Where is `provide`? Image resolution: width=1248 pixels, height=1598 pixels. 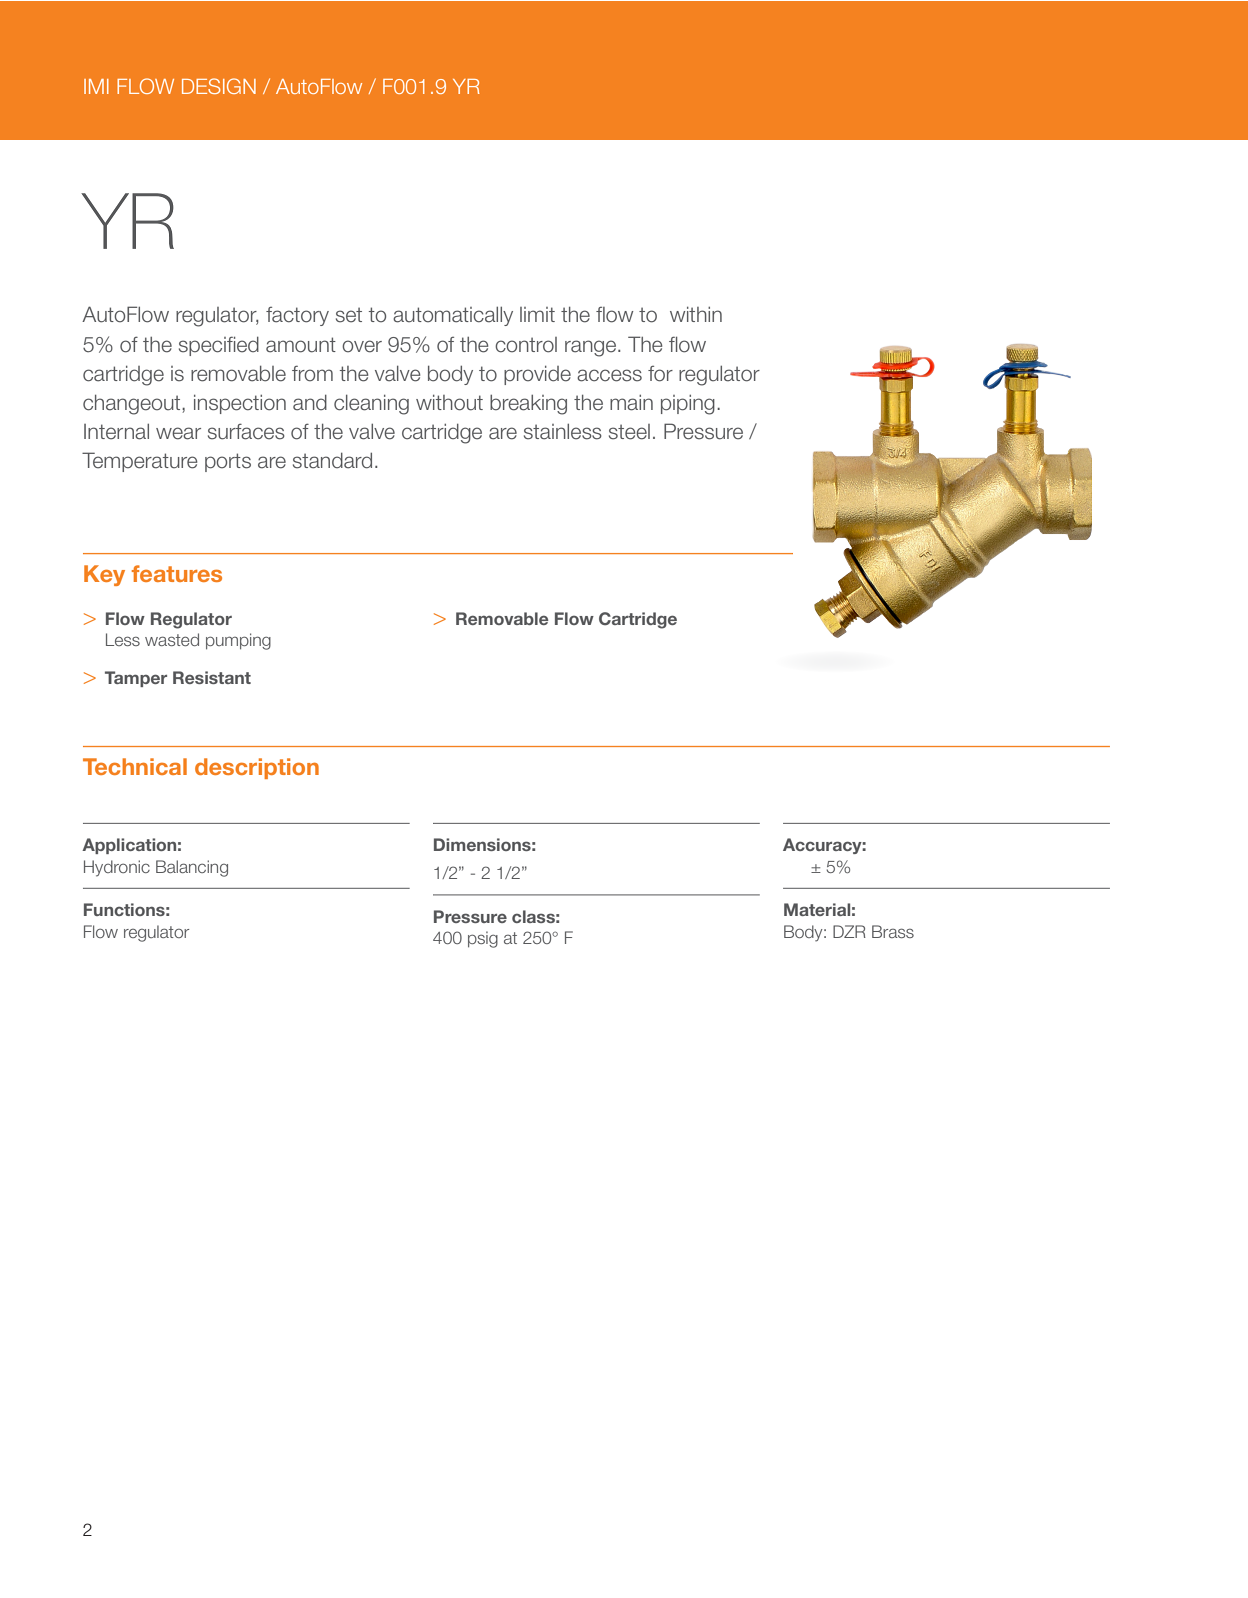
provide is located at coordinates (537, 375).
